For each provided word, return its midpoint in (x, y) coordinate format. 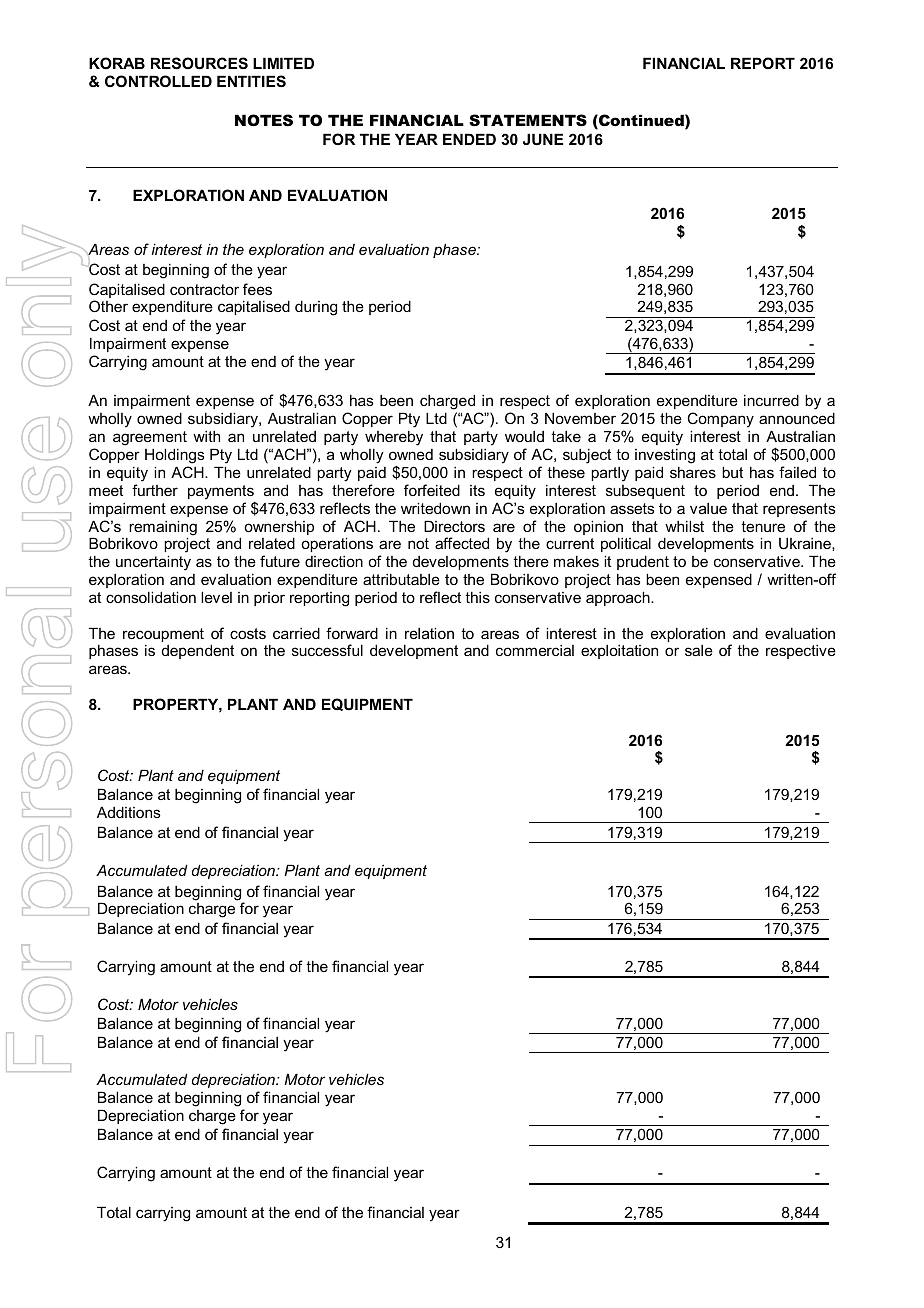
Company (720, 420)
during (316, 308)
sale (699, 650)
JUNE (543, 139)
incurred (771, 400)
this (477, 597)
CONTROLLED (158, 81)
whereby (394, 438)
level (216, 597)
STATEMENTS (528, 120)
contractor (204, 289)
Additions (129, 812)
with (206, 436)
